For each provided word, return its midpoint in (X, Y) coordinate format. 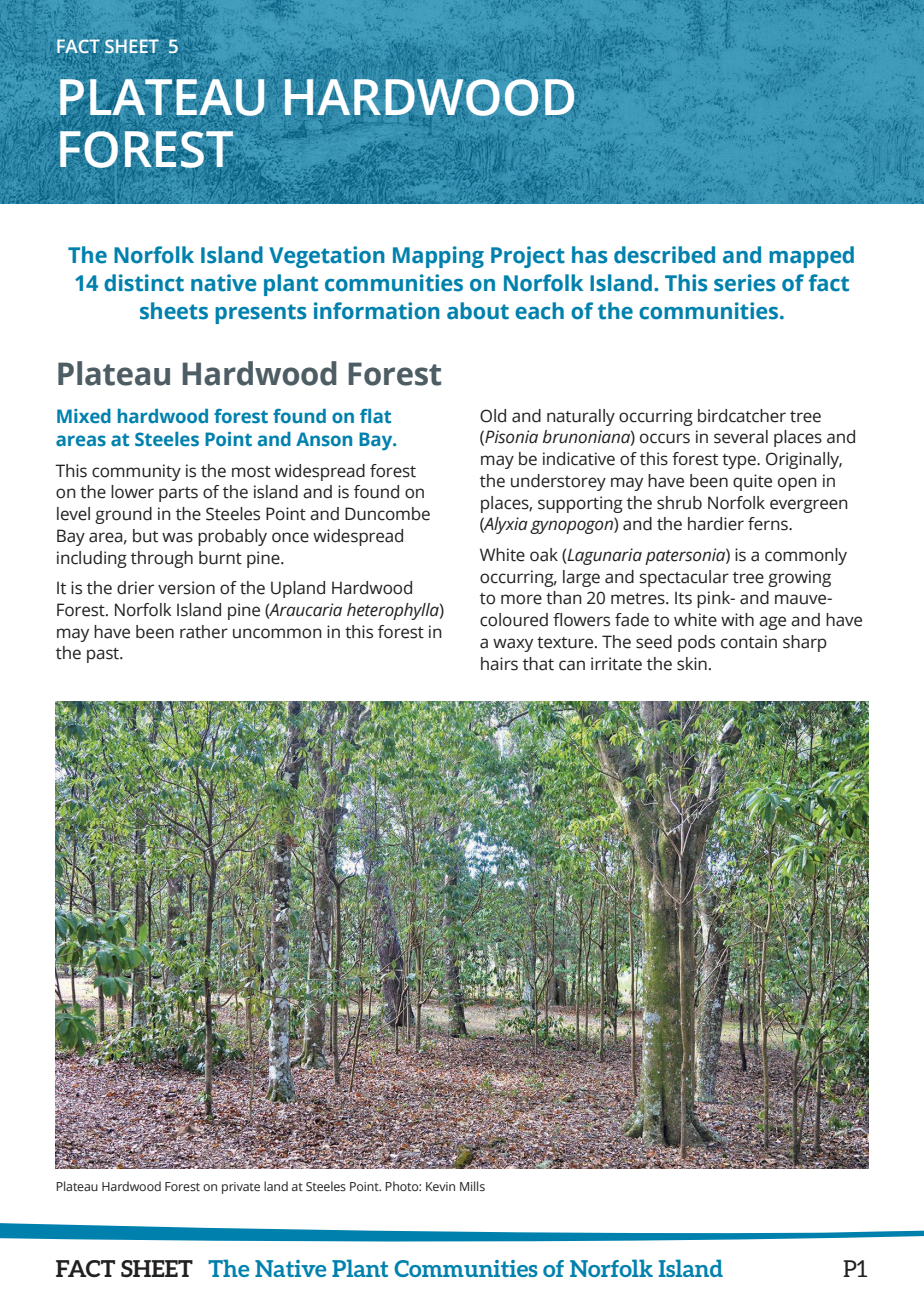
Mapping (438, 257)
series (745, 283)
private (241, 1188)
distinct (144, 283)
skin (692, 664)
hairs (499, 664)
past (104, 655)
